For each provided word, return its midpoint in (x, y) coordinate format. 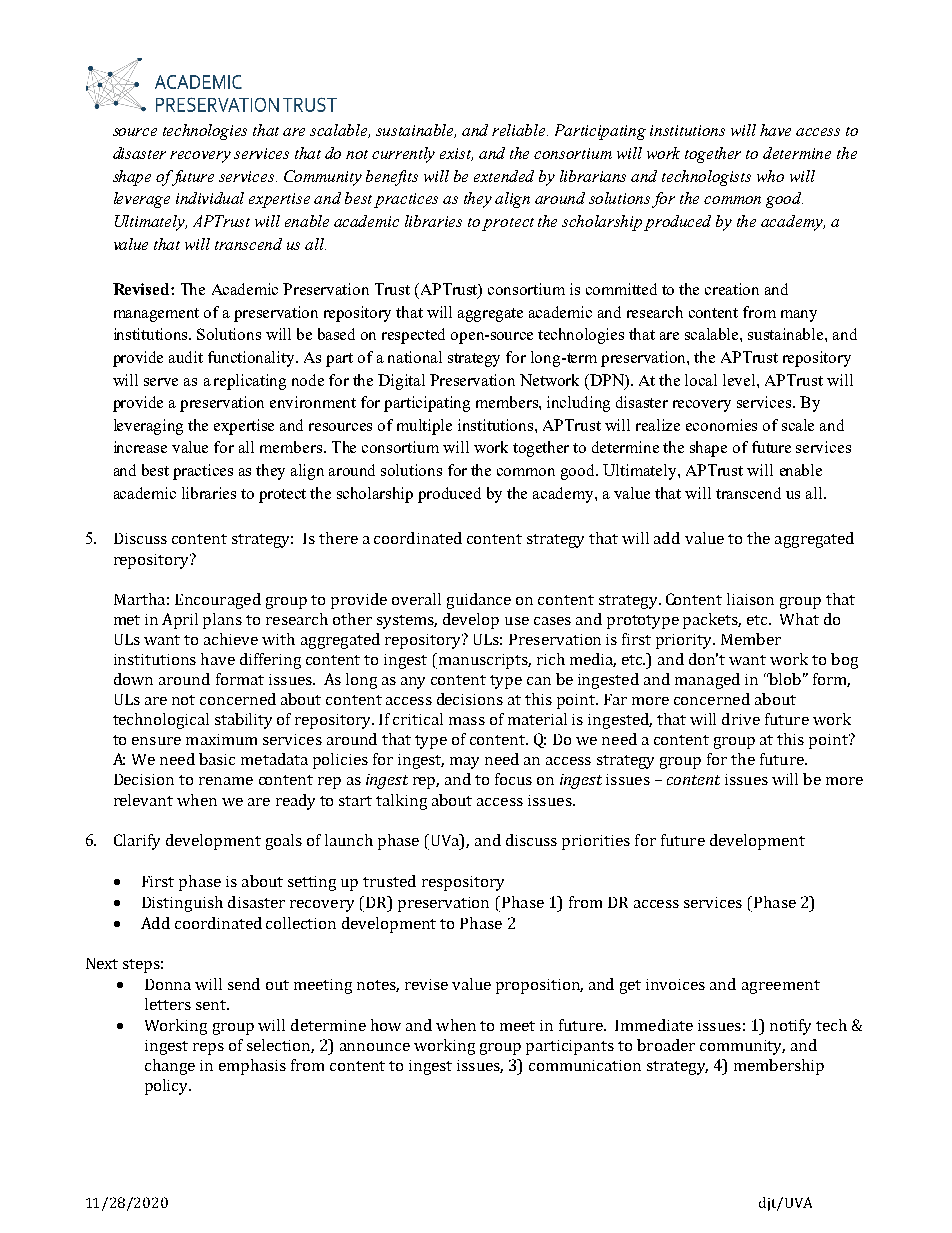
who (770, 176)
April (180, 621)
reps (208, 1049)
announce (375, 1047)
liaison (750, 599)
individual (210, 198)
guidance (479, 601)
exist (456, 154)
